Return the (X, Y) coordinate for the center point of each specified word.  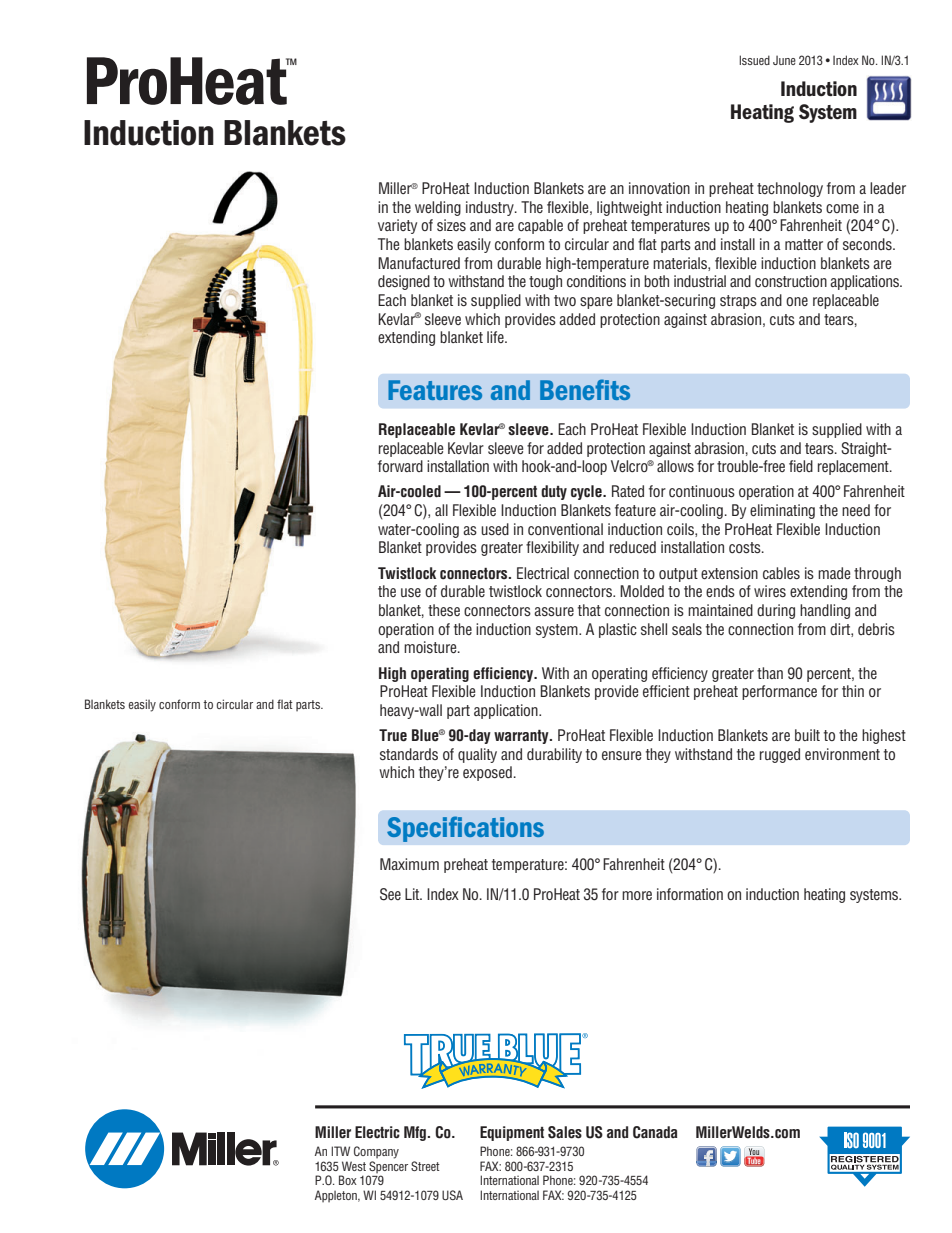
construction (791, 281)
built (807, 735)
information (690, 894)
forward (400, 466)
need (856, 510)
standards (409, 754)
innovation (659, 188)
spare (596, 303)
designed (404, 282)
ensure (621, 755)
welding (438, 208)
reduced (633, 547)
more (637, 895)
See (390, 894)
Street (425, 1166)
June (784, 60)
